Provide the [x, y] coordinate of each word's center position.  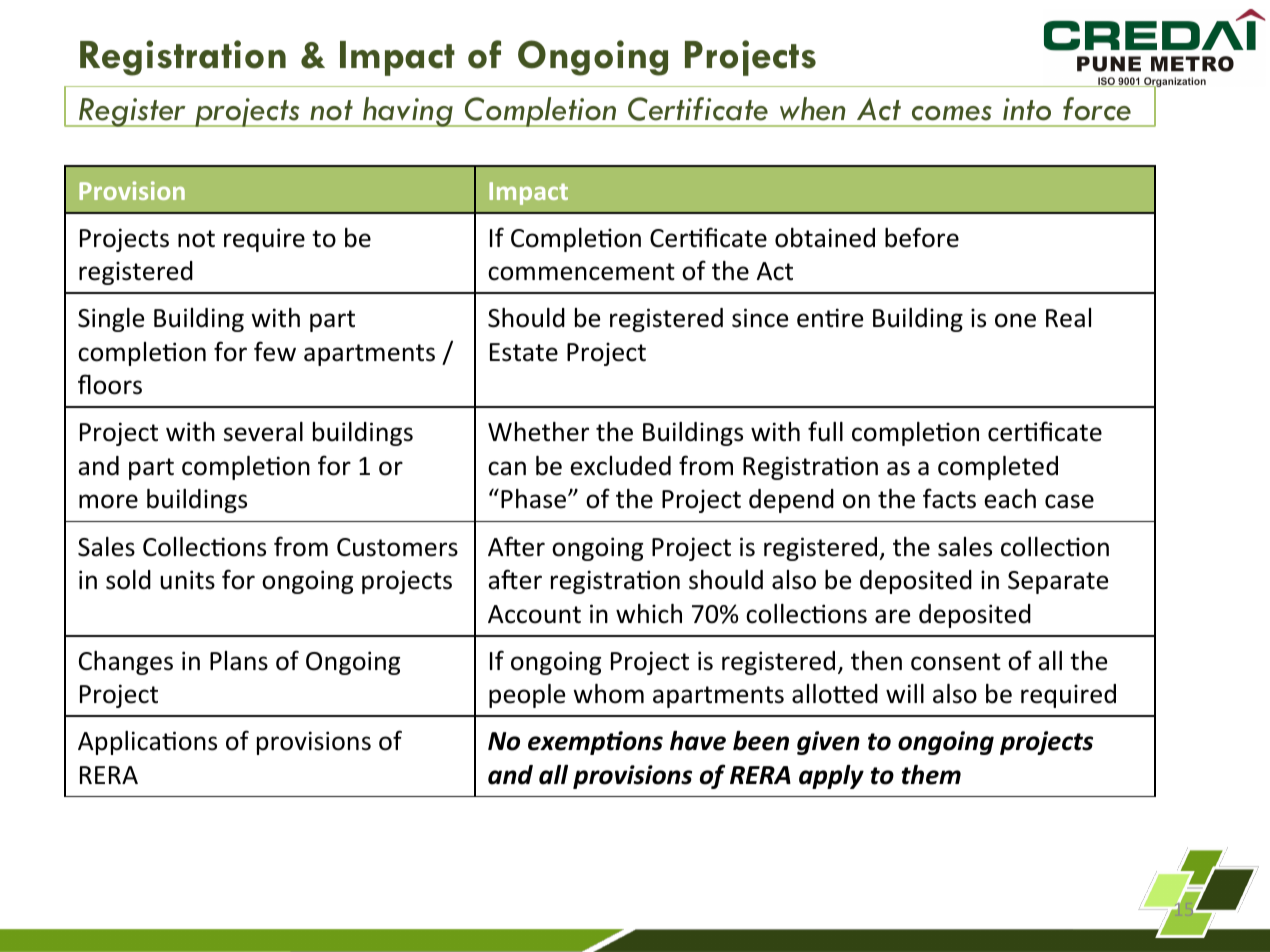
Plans [239, 661]
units [187, 580]
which [649, 614]
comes [952, 113]
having [408, 112]
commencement [581, 272]
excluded [620, 466]
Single [111, 320]
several [263, 432]
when [812, 109]
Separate [1058, 582]
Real [1068, 318]
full [825, 431]
